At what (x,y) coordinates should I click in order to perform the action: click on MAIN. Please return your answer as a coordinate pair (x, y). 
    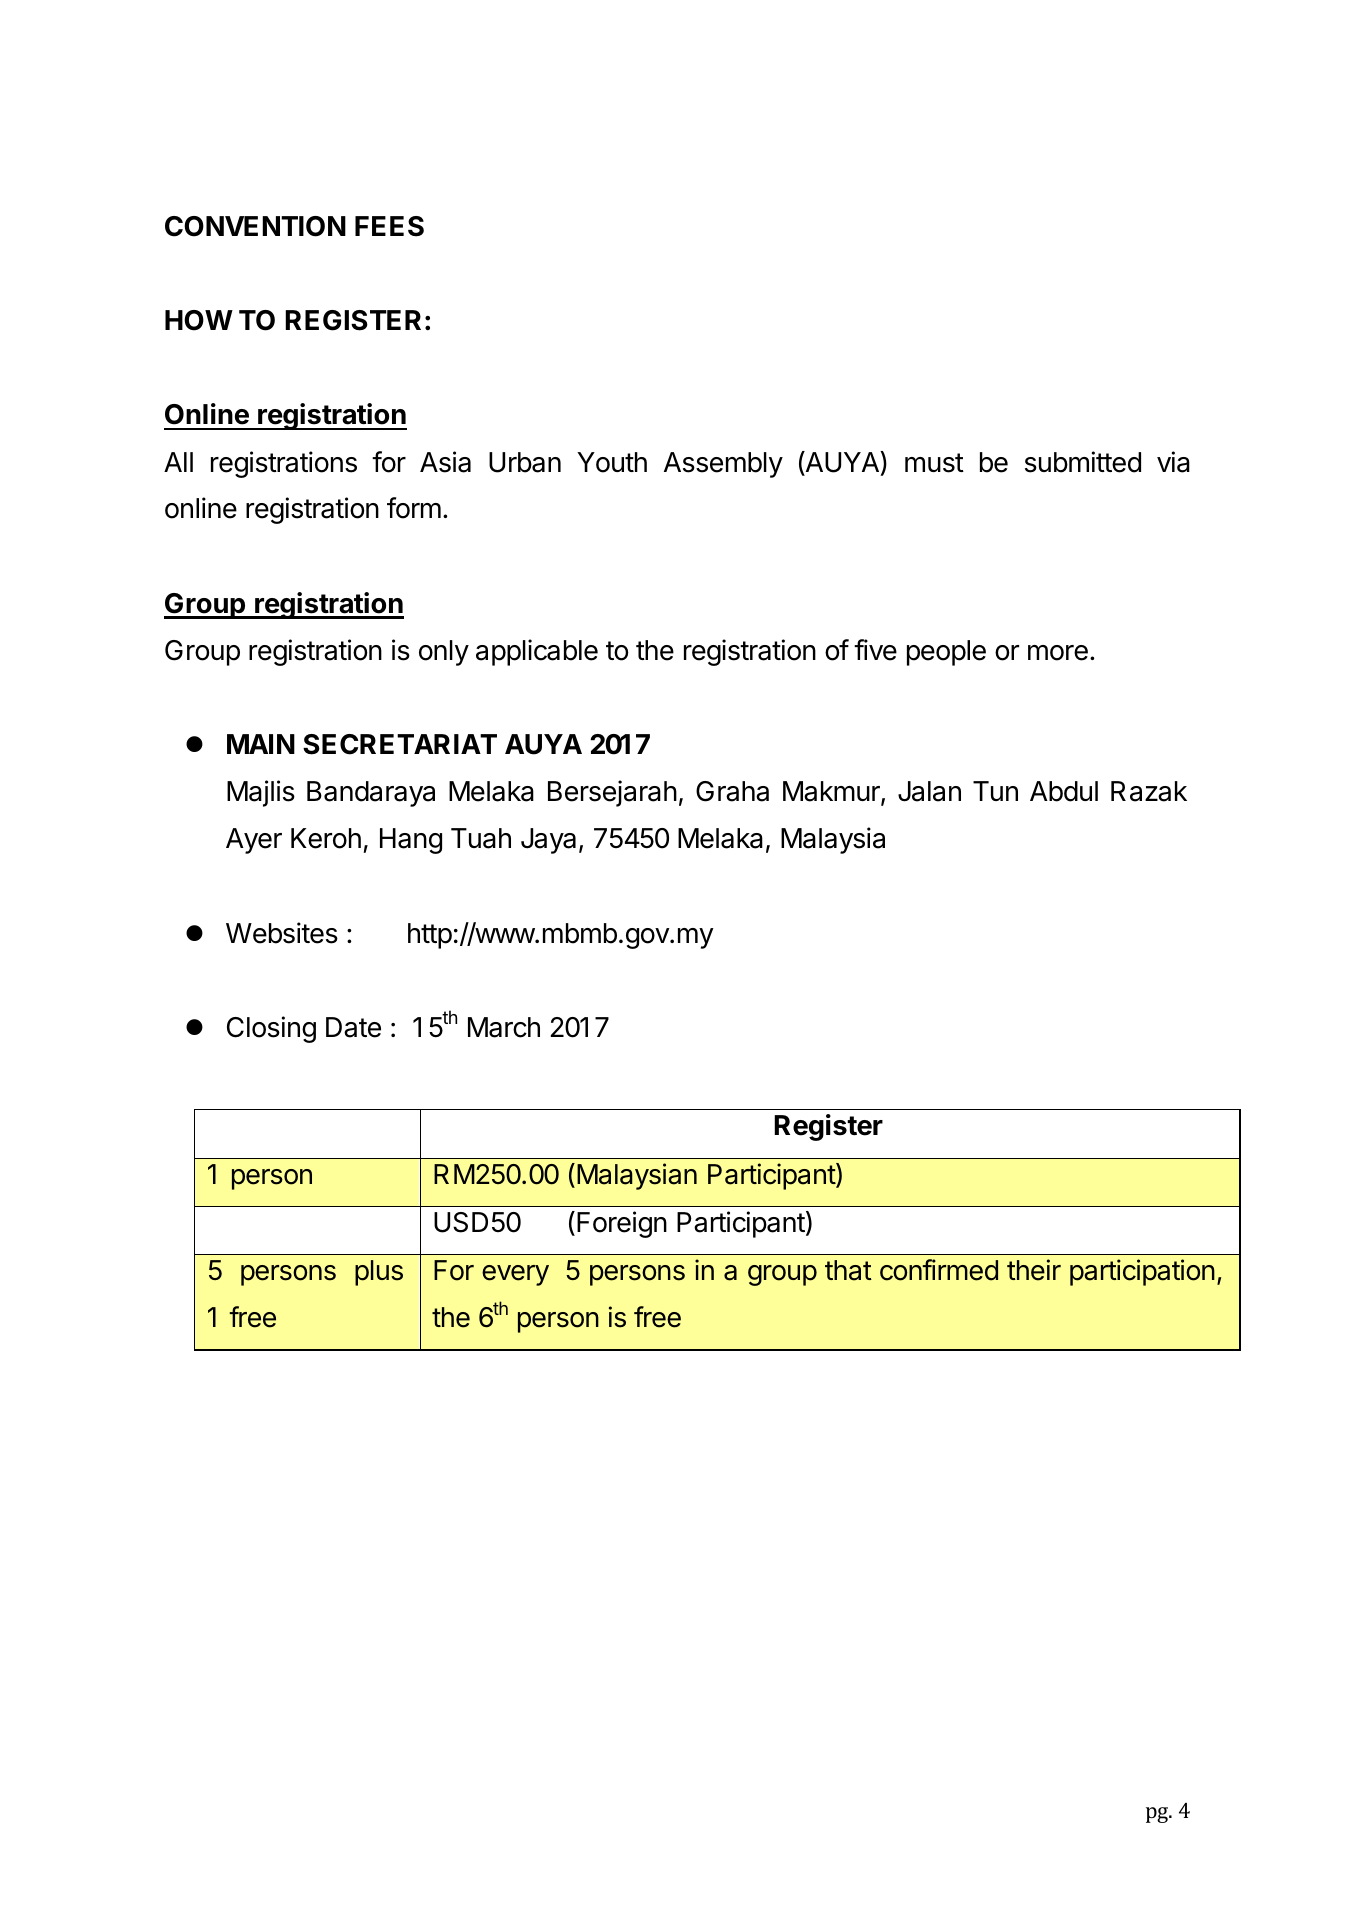
    Looking at the image, I should click on (261, 744).
